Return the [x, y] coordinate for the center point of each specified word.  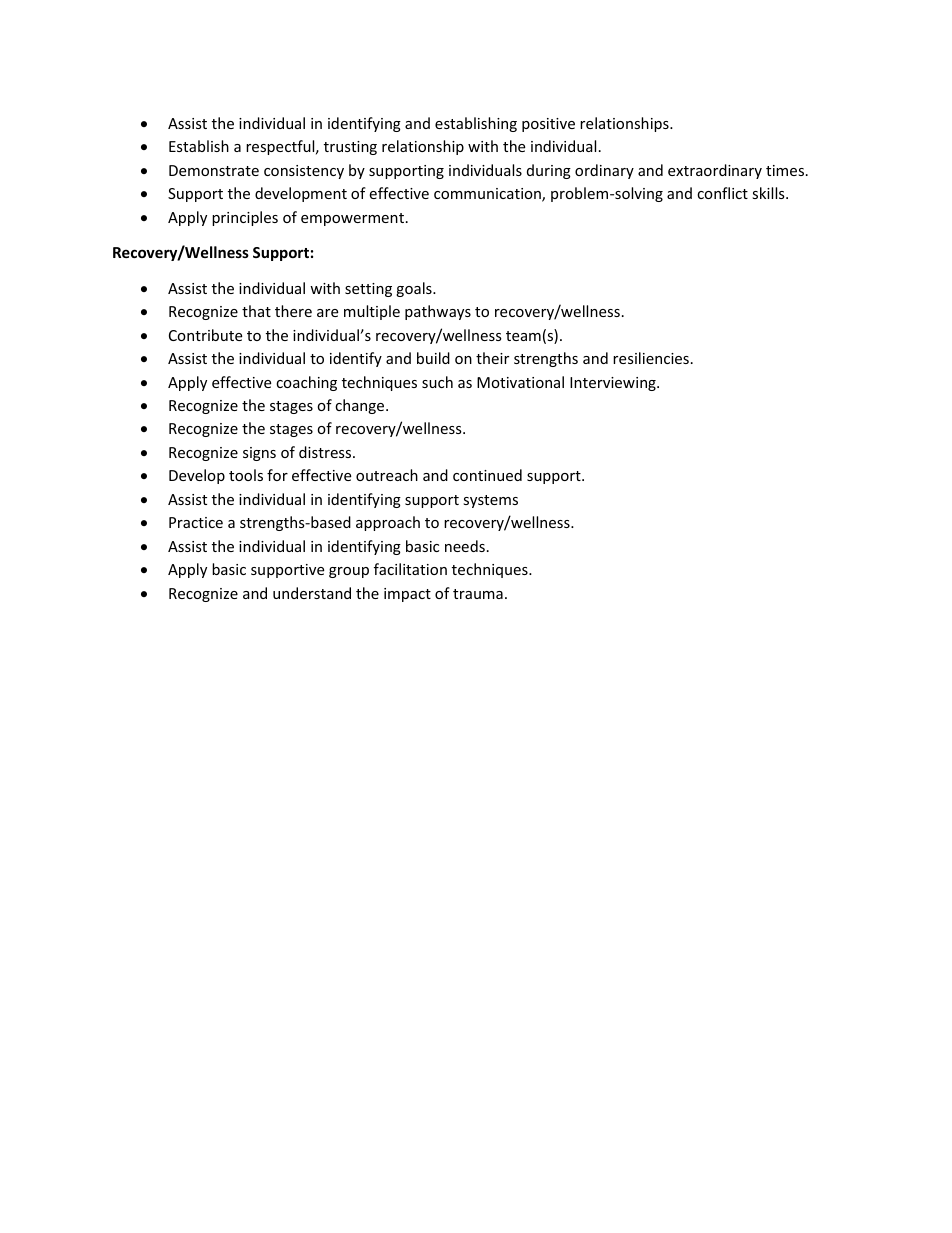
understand [312, 593]
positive [548, 125]
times [785, 170]
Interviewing [614, 384]
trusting [350, 148]
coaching [306, 383]
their [492, 358]
